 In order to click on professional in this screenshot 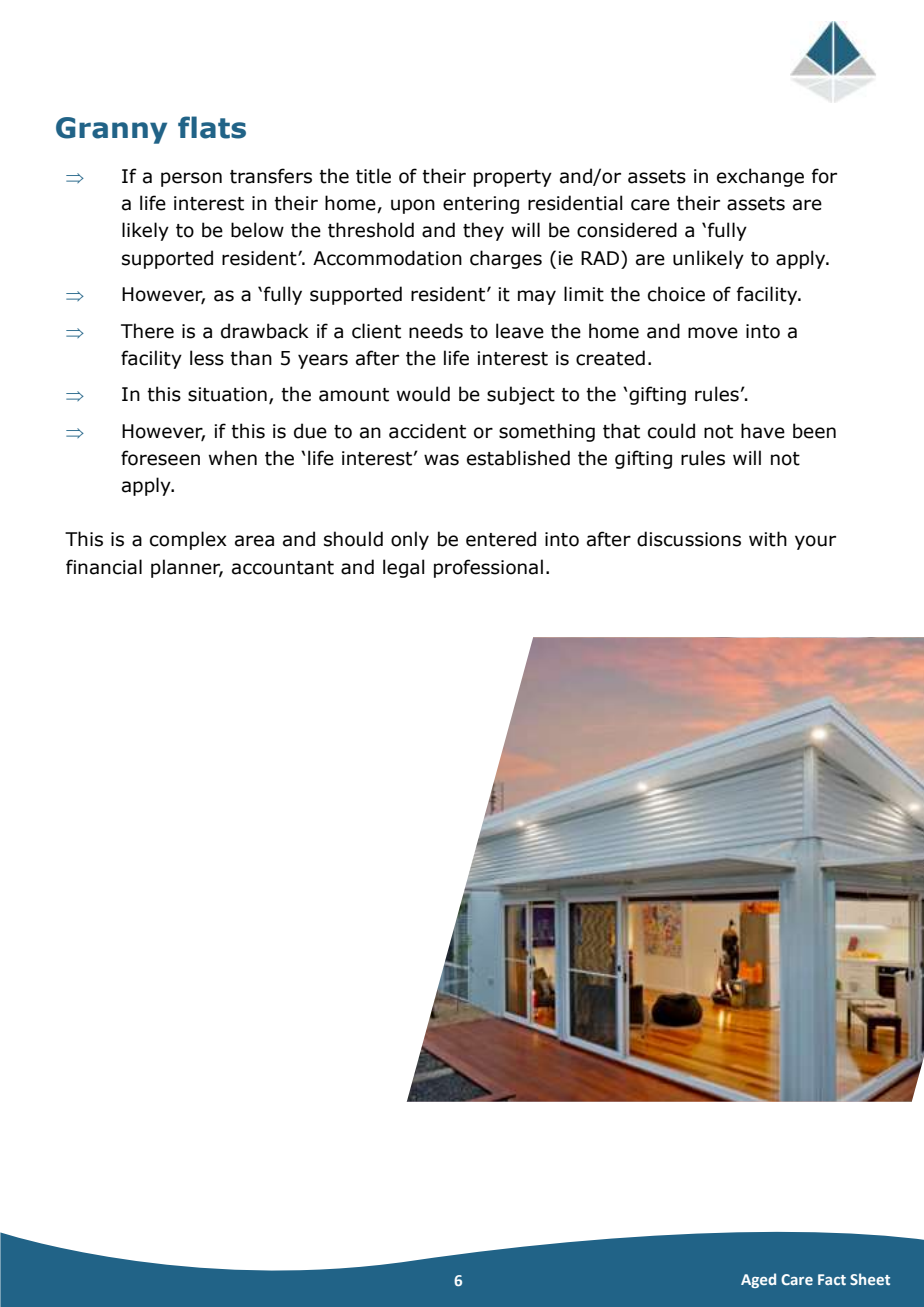, I will do `click(488, 568)`.
